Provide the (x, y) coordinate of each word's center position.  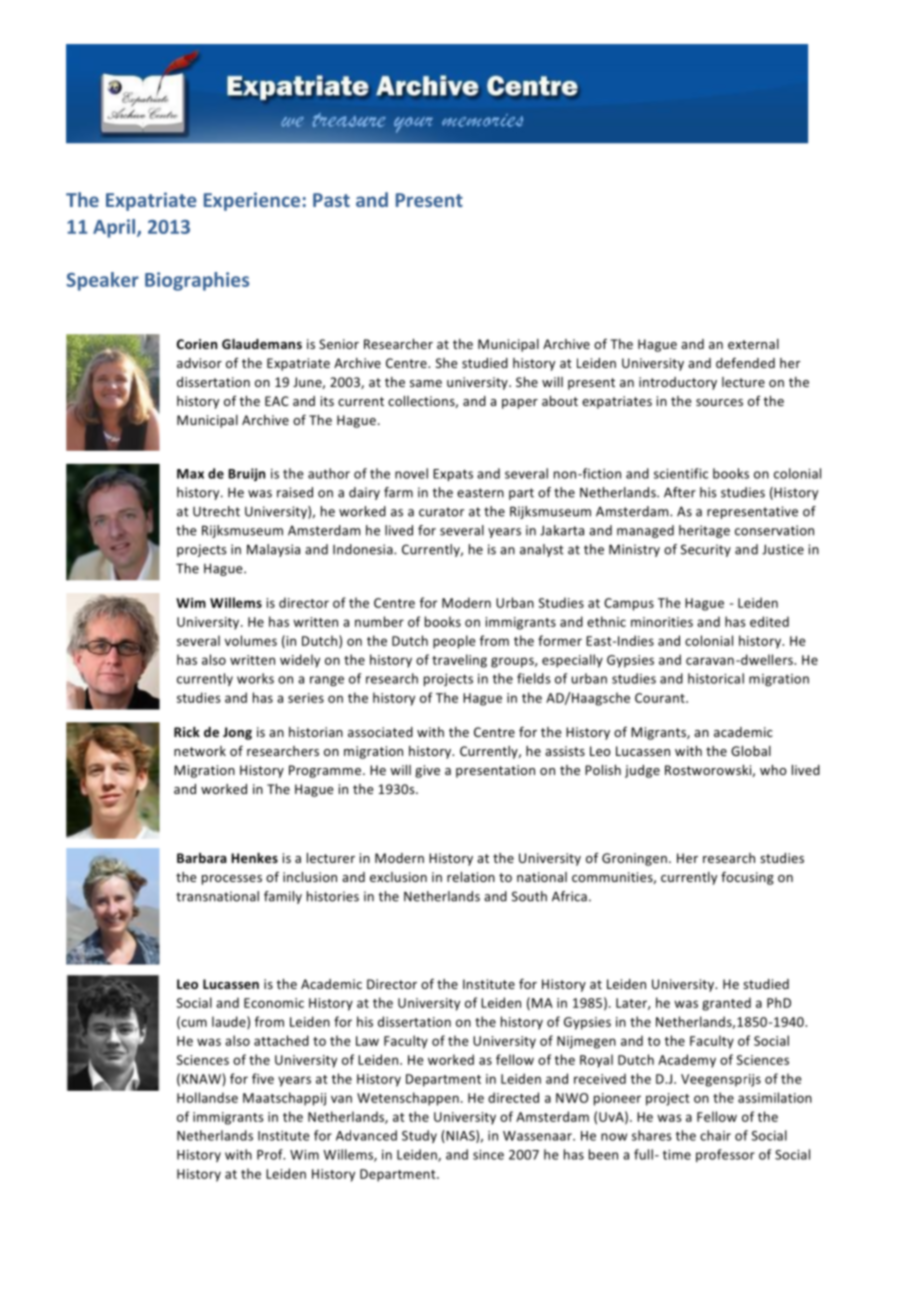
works (255, 678)
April (115, 228)
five (263, 1078)
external (753, 344)
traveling (459, 661)
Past (331, 200)
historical (716, 678)
